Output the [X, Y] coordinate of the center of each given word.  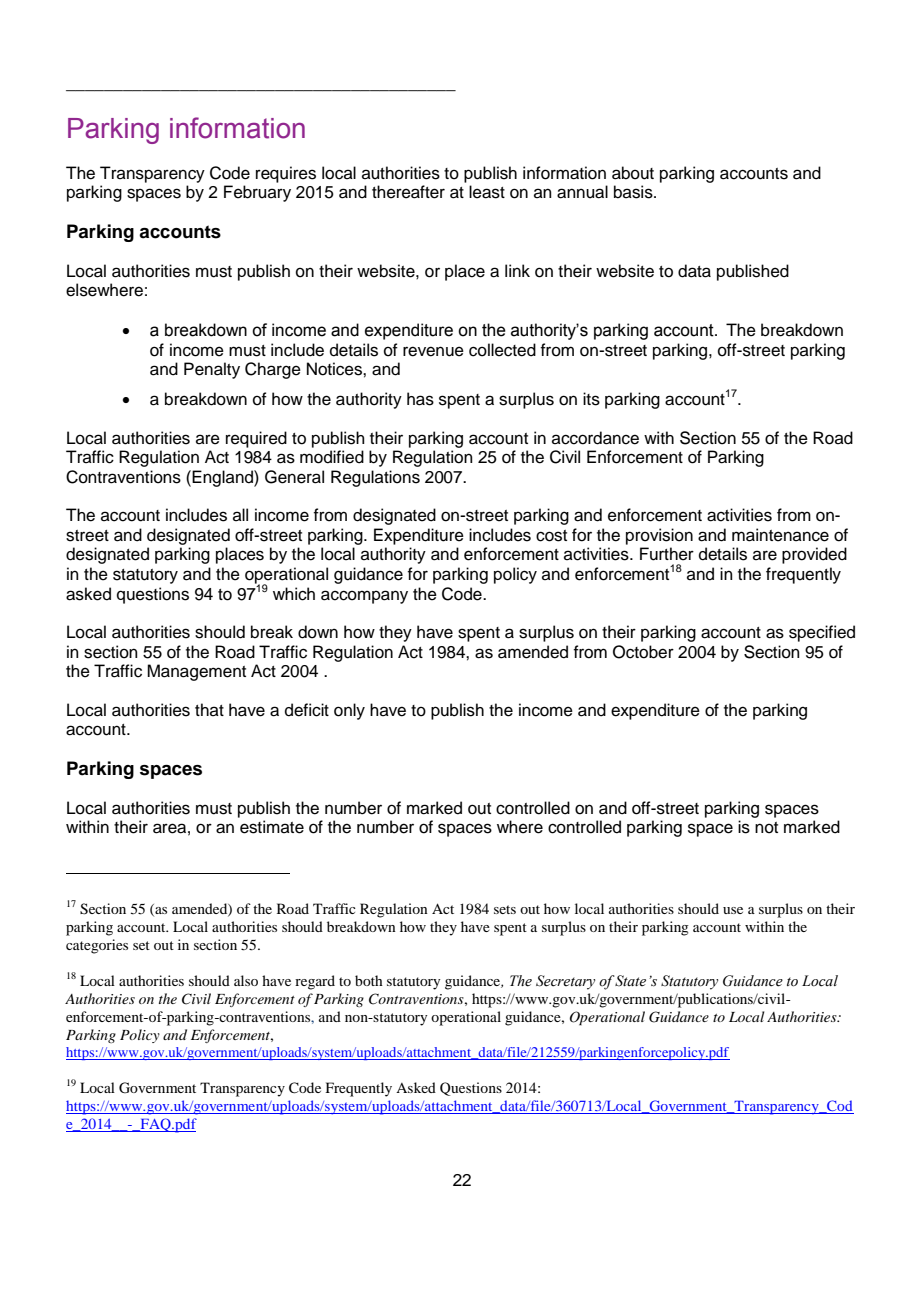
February [257, 193]
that [209, 709]
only [349, 711]
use [733, 910]
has [420, 399]
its [591, 399]
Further [667, 554]
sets [505, 909]
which [294, 594]
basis [634, 192]
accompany [364, 597]
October [643, 652]
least [487, 192]
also [246, 980]
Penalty [212, 370]
